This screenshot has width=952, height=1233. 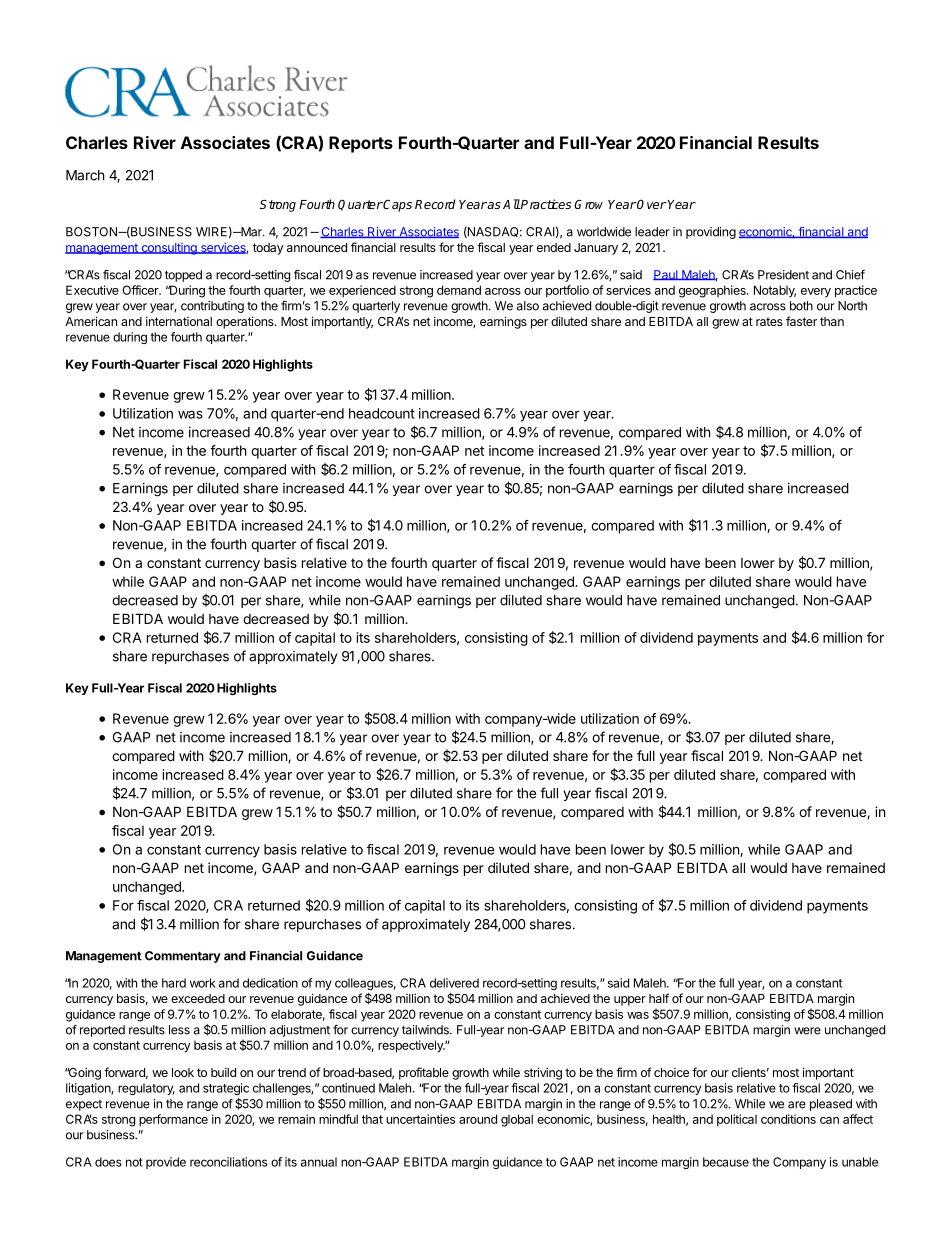 What do you see at coordinates (454, 983) in the screenshot?
I see `delivered` at bounding box center [454, 983].
